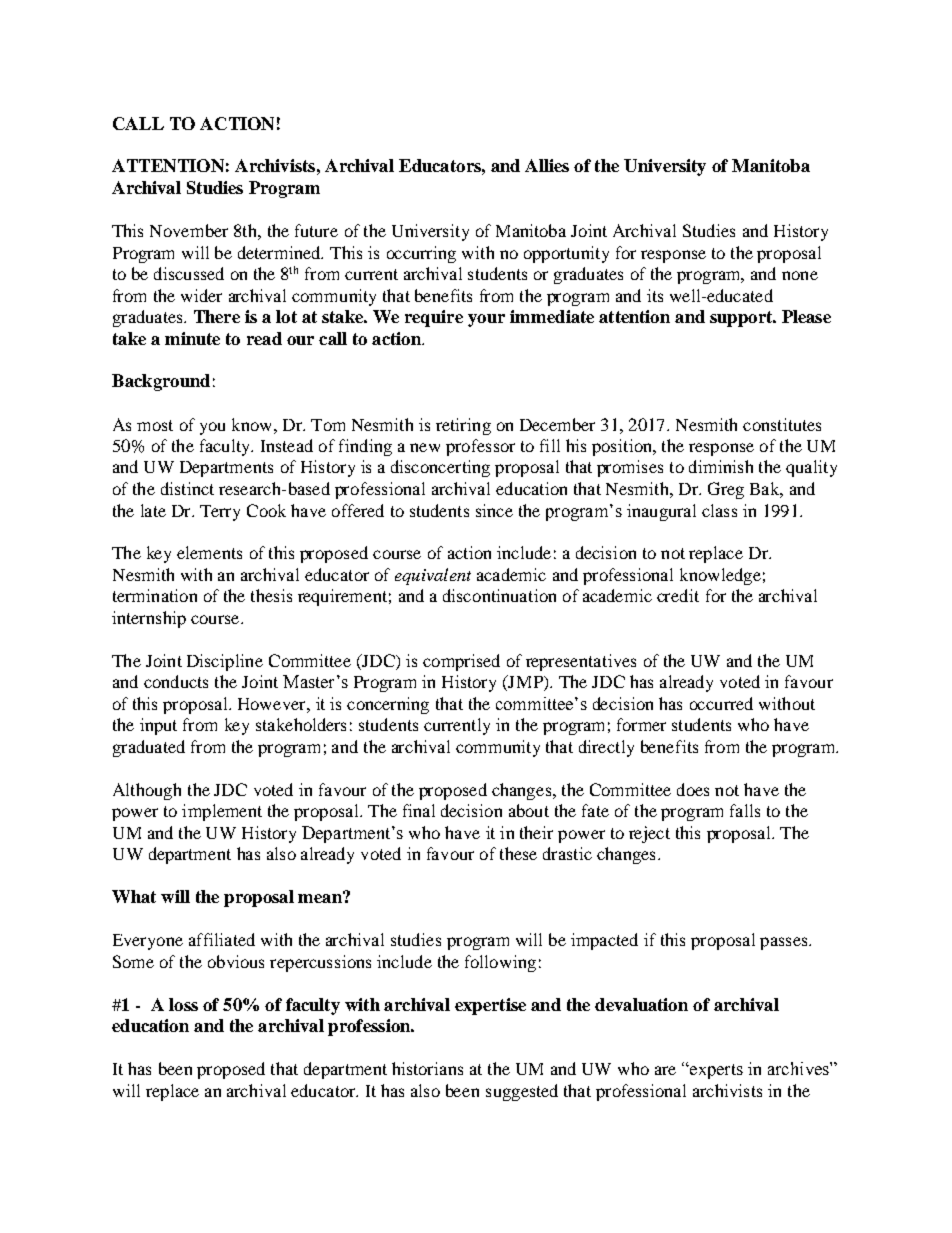  What do you see at coordinates (222, 812) in the screenshot?
I see `implement` at bounding box center [222, 812].
